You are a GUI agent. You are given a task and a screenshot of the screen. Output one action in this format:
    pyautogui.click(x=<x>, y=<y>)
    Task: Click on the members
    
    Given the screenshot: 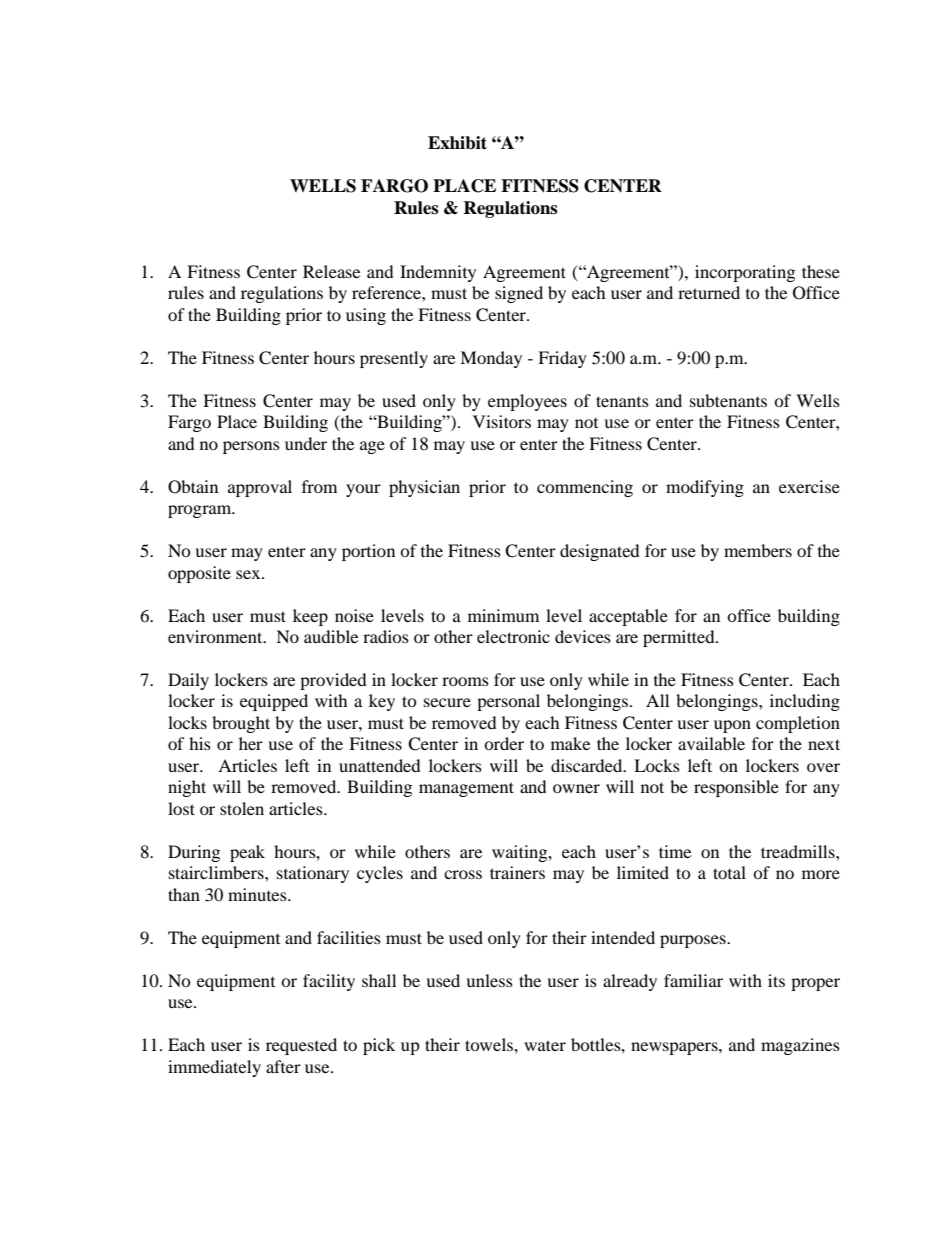 What is the action you would take?
    pyautogui.click(x=758, y=550)
